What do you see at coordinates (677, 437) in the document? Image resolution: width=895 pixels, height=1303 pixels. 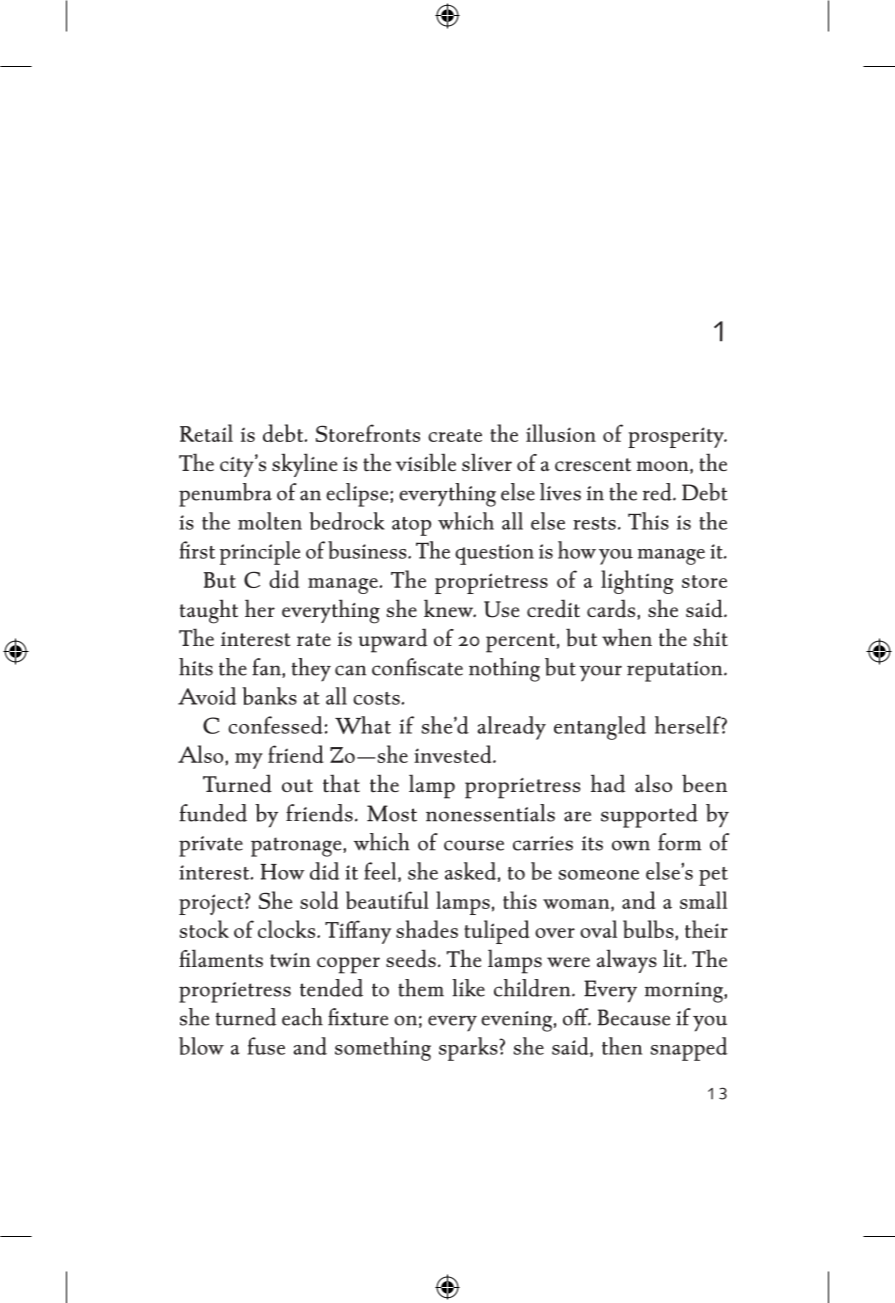 I see `prosperity` at bounding box center [677, 437].
